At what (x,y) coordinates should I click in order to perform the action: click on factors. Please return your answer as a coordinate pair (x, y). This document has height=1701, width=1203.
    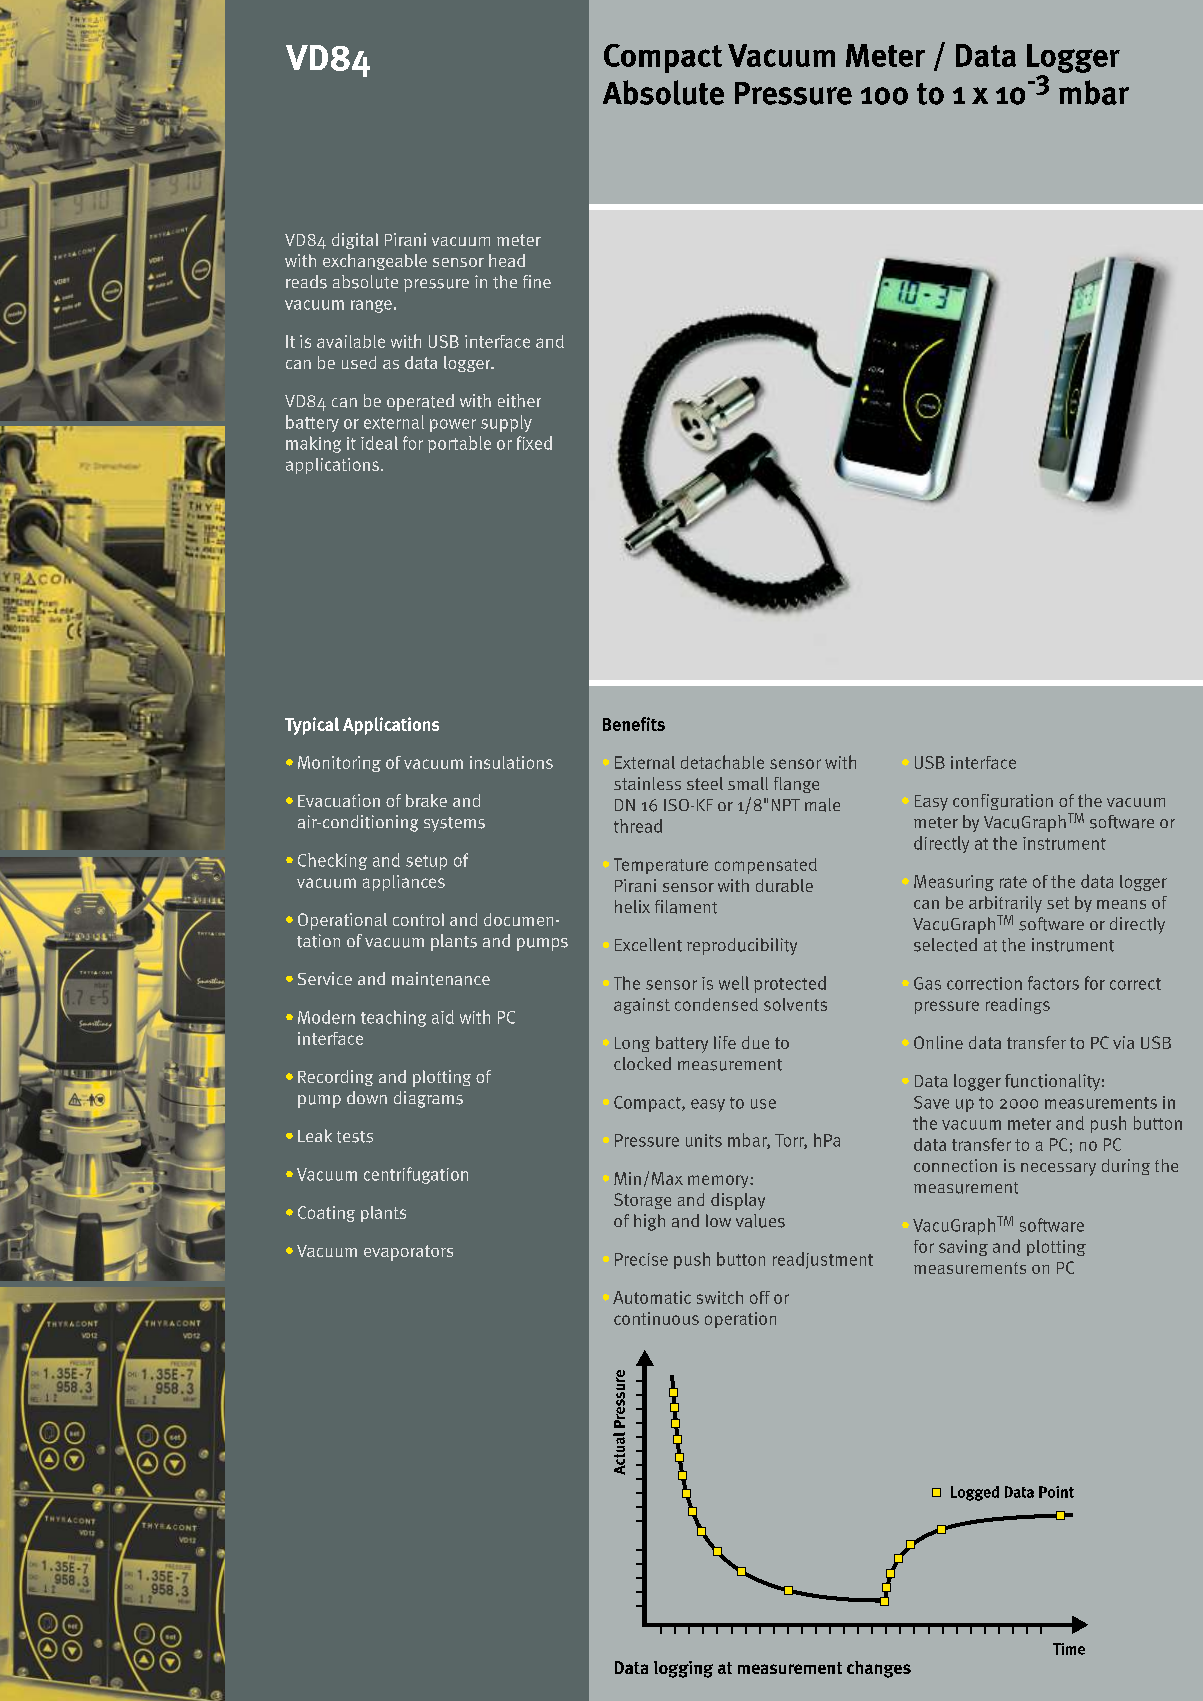
    Looking at the image, I should click on (1053, 983).
